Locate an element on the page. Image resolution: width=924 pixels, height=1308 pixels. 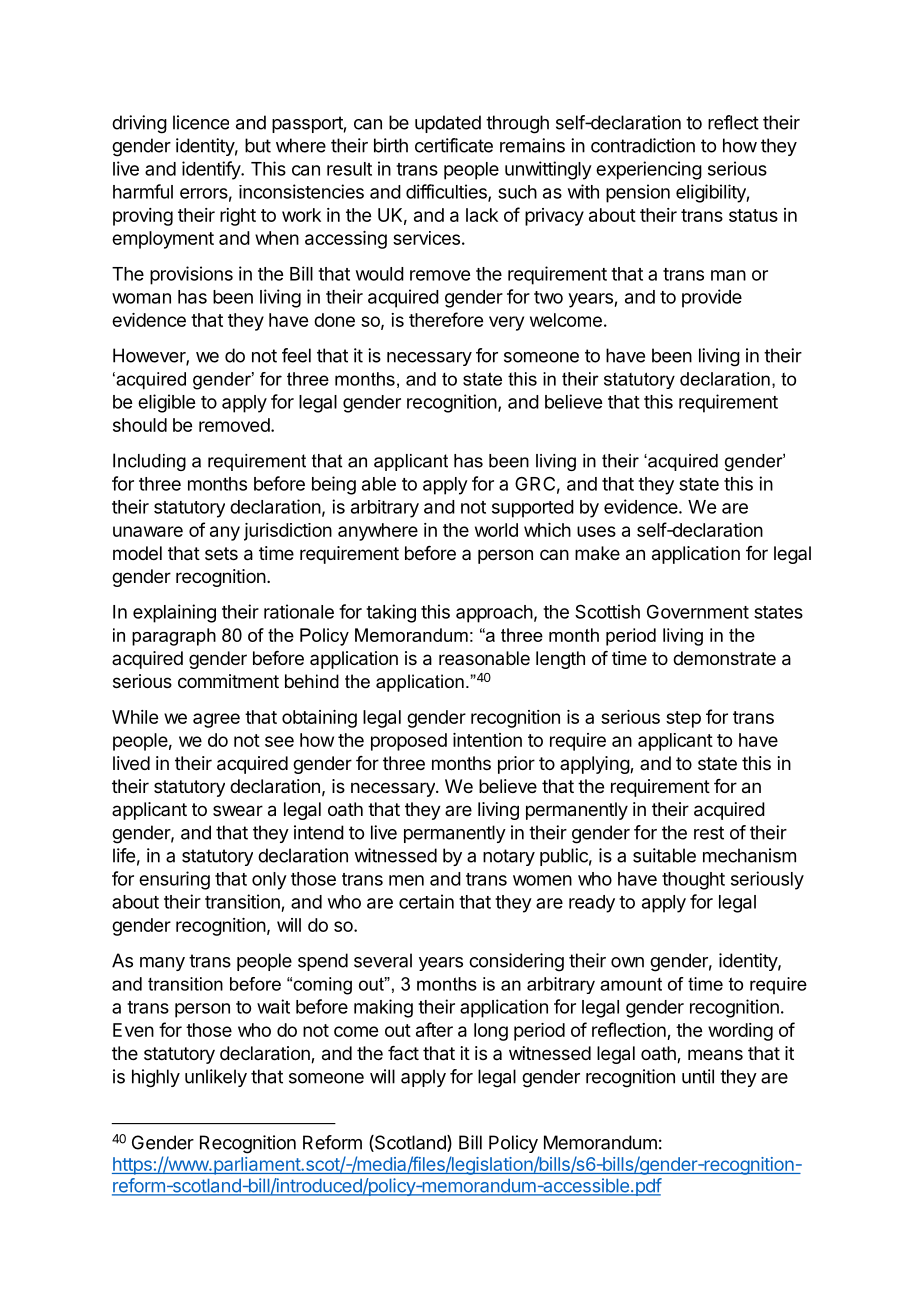
contradiction is located at coordinates (643, 145).
